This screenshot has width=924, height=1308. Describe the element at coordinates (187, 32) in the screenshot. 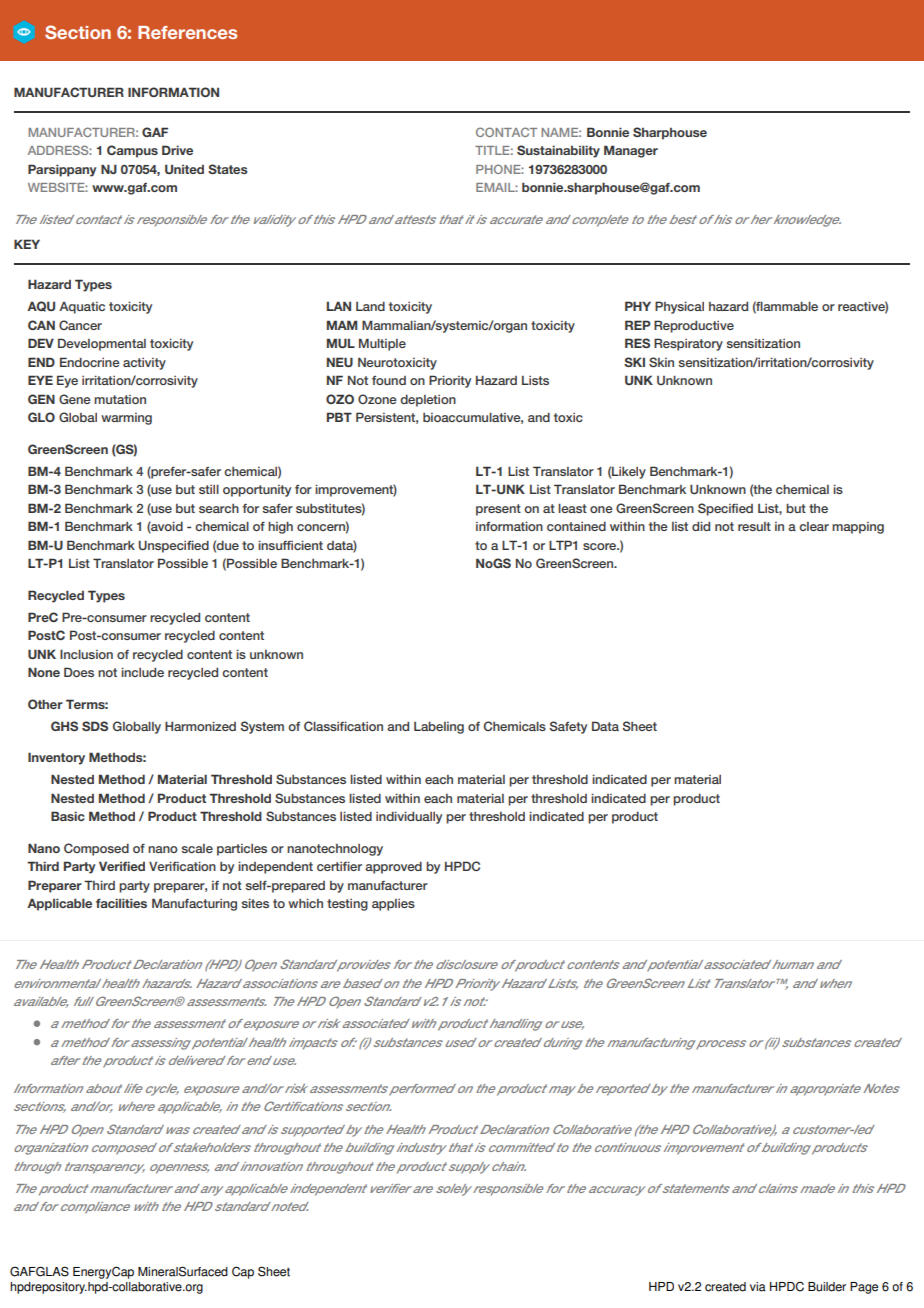

I see `References` at that location.
